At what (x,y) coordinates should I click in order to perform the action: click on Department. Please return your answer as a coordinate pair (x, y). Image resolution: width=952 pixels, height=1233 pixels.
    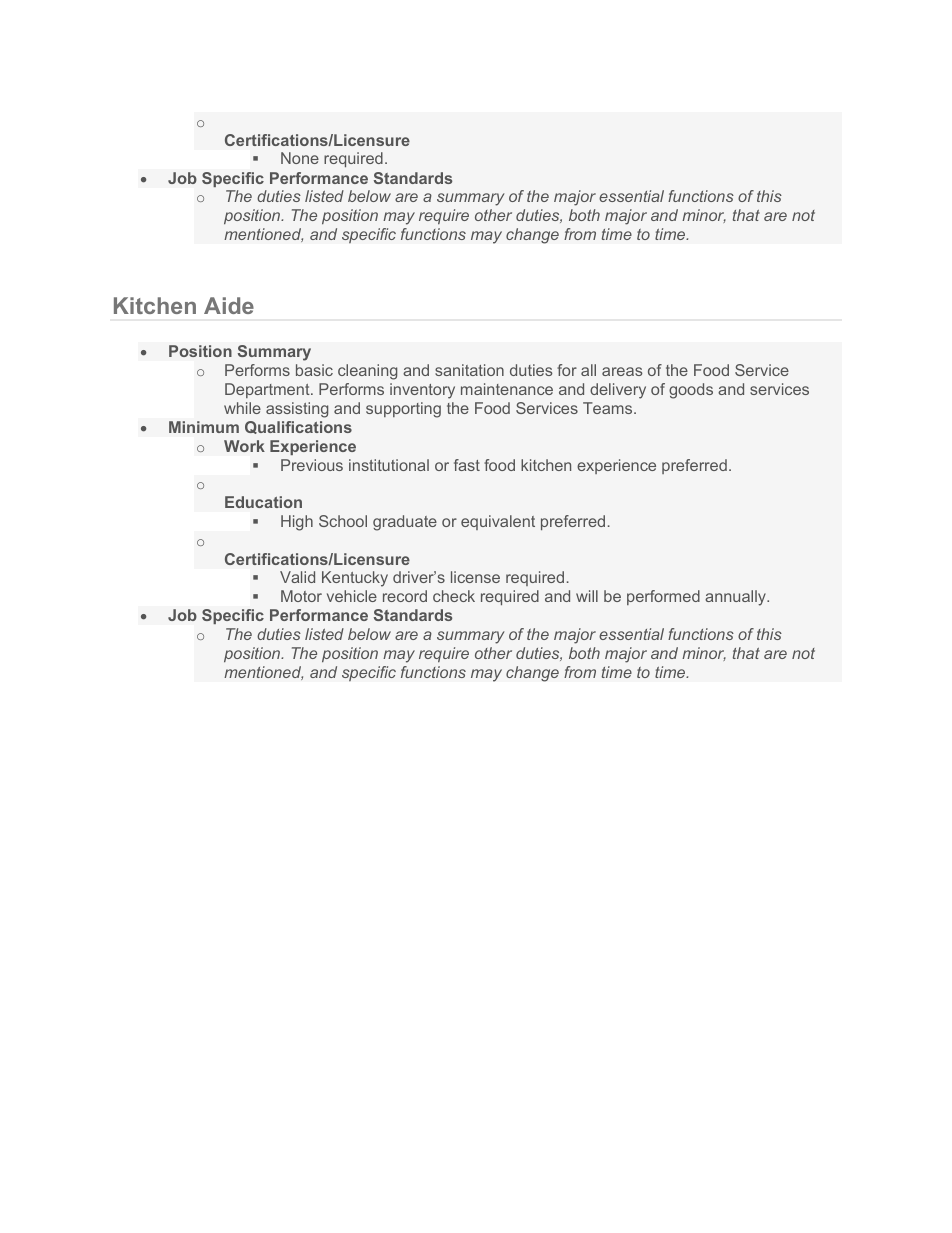
    Looking at the image, I should click on (268, 390).
